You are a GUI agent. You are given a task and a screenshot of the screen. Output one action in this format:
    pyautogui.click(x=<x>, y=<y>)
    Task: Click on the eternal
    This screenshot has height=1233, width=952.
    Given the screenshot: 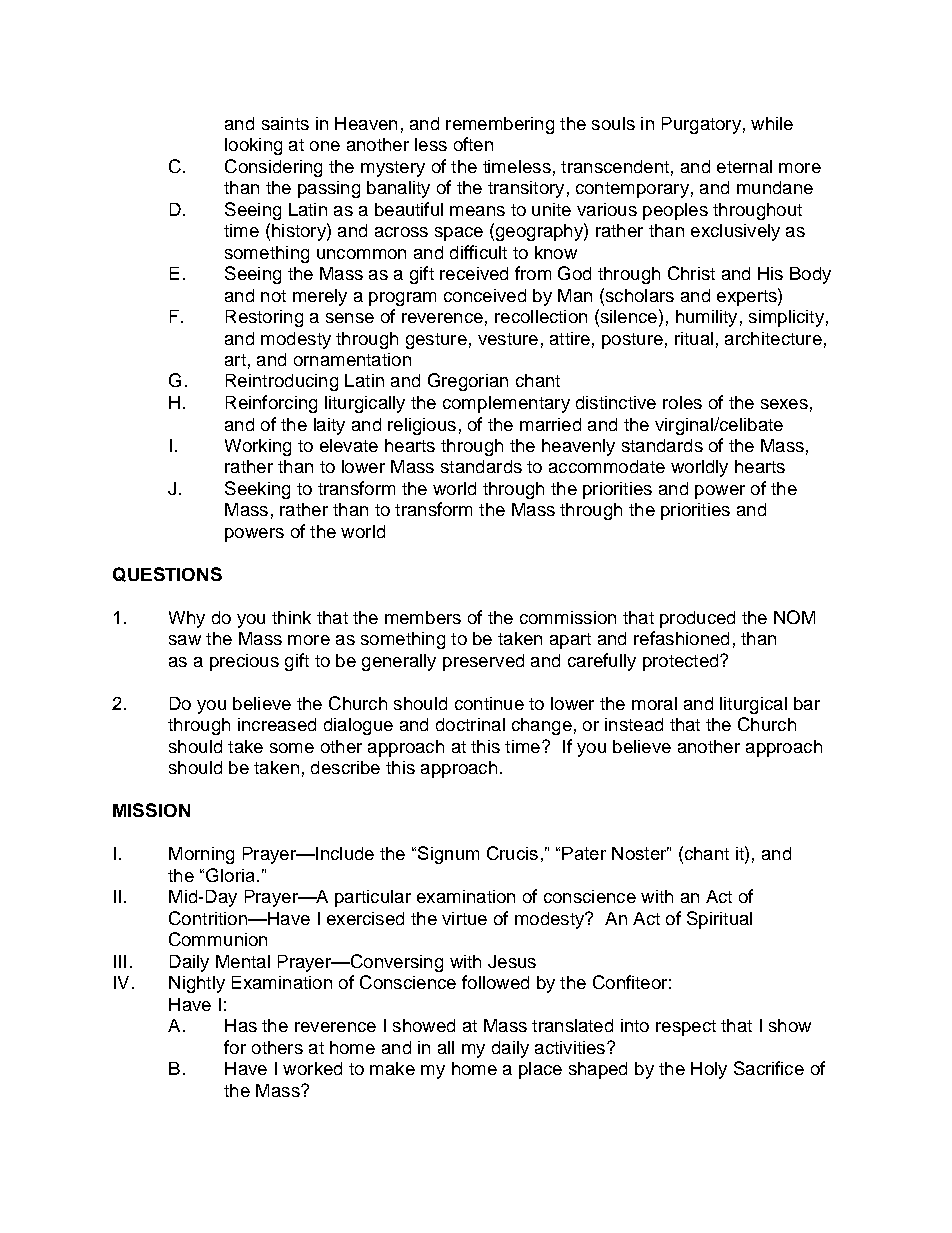 What is the action you would take?
    pyautogui.click(x=744, y=166)
